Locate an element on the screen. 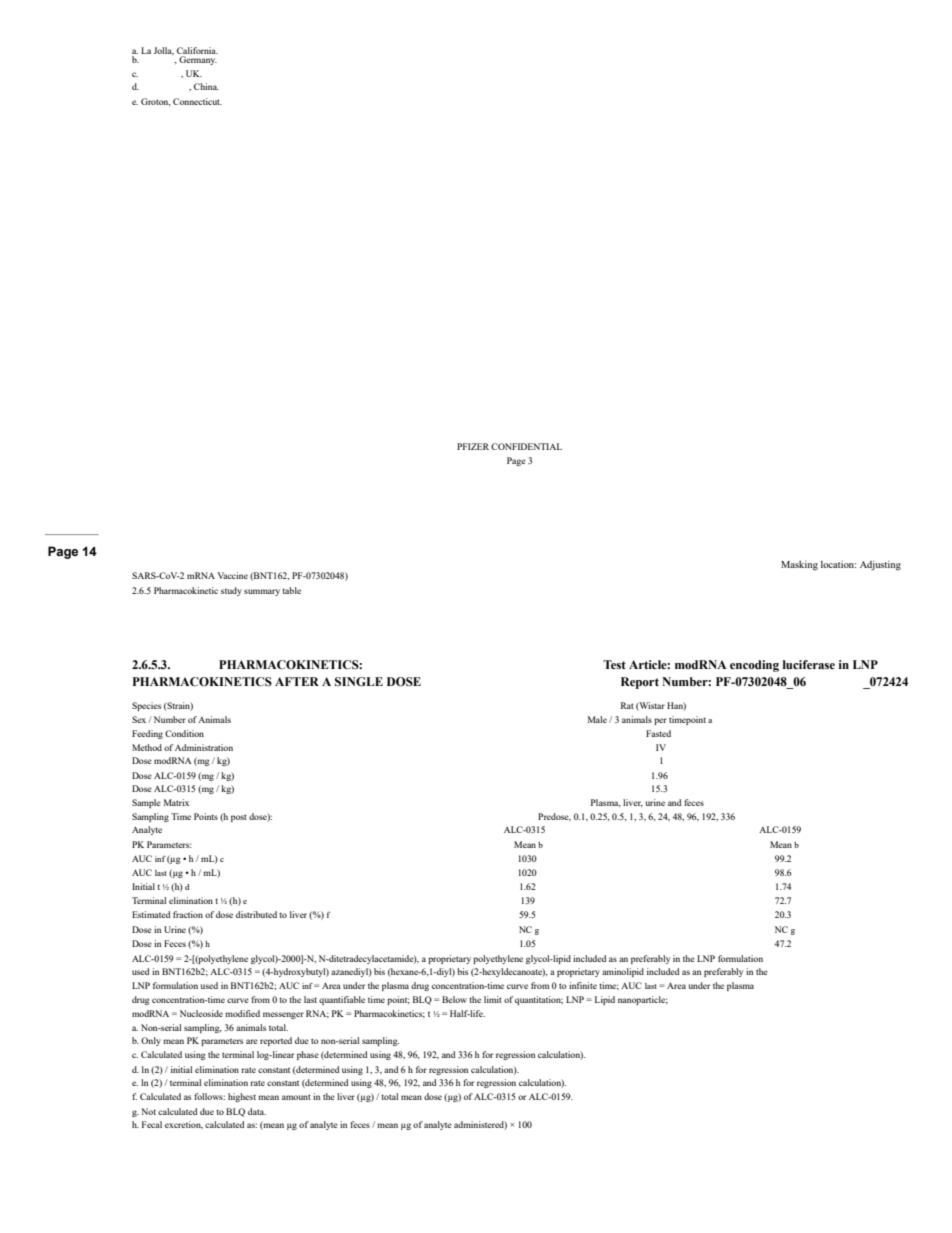 The image size is (952, 1233). highest is located at coordinates (242, 1097).
